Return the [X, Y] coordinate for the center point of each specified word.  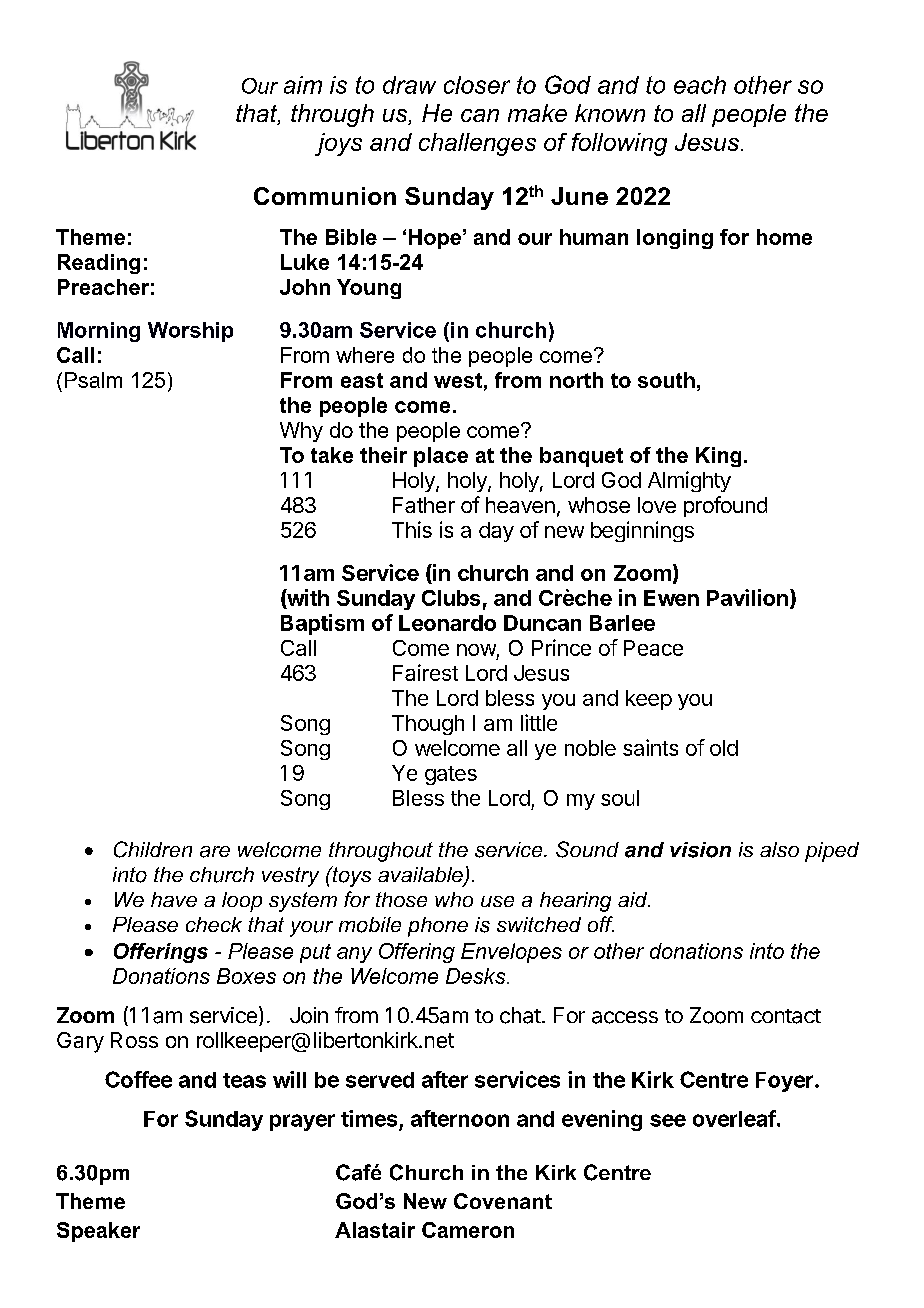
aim [303, 85]
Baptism [322, 624]
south [666, 380]
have [174, 899]
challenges [477, 144]
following [619, 144]
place [441, 457]
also [779, 849]
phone [438, 927]
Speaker [98, 1232]
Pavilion [747, 597]
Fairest [425, 672]
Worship [190, 332]
